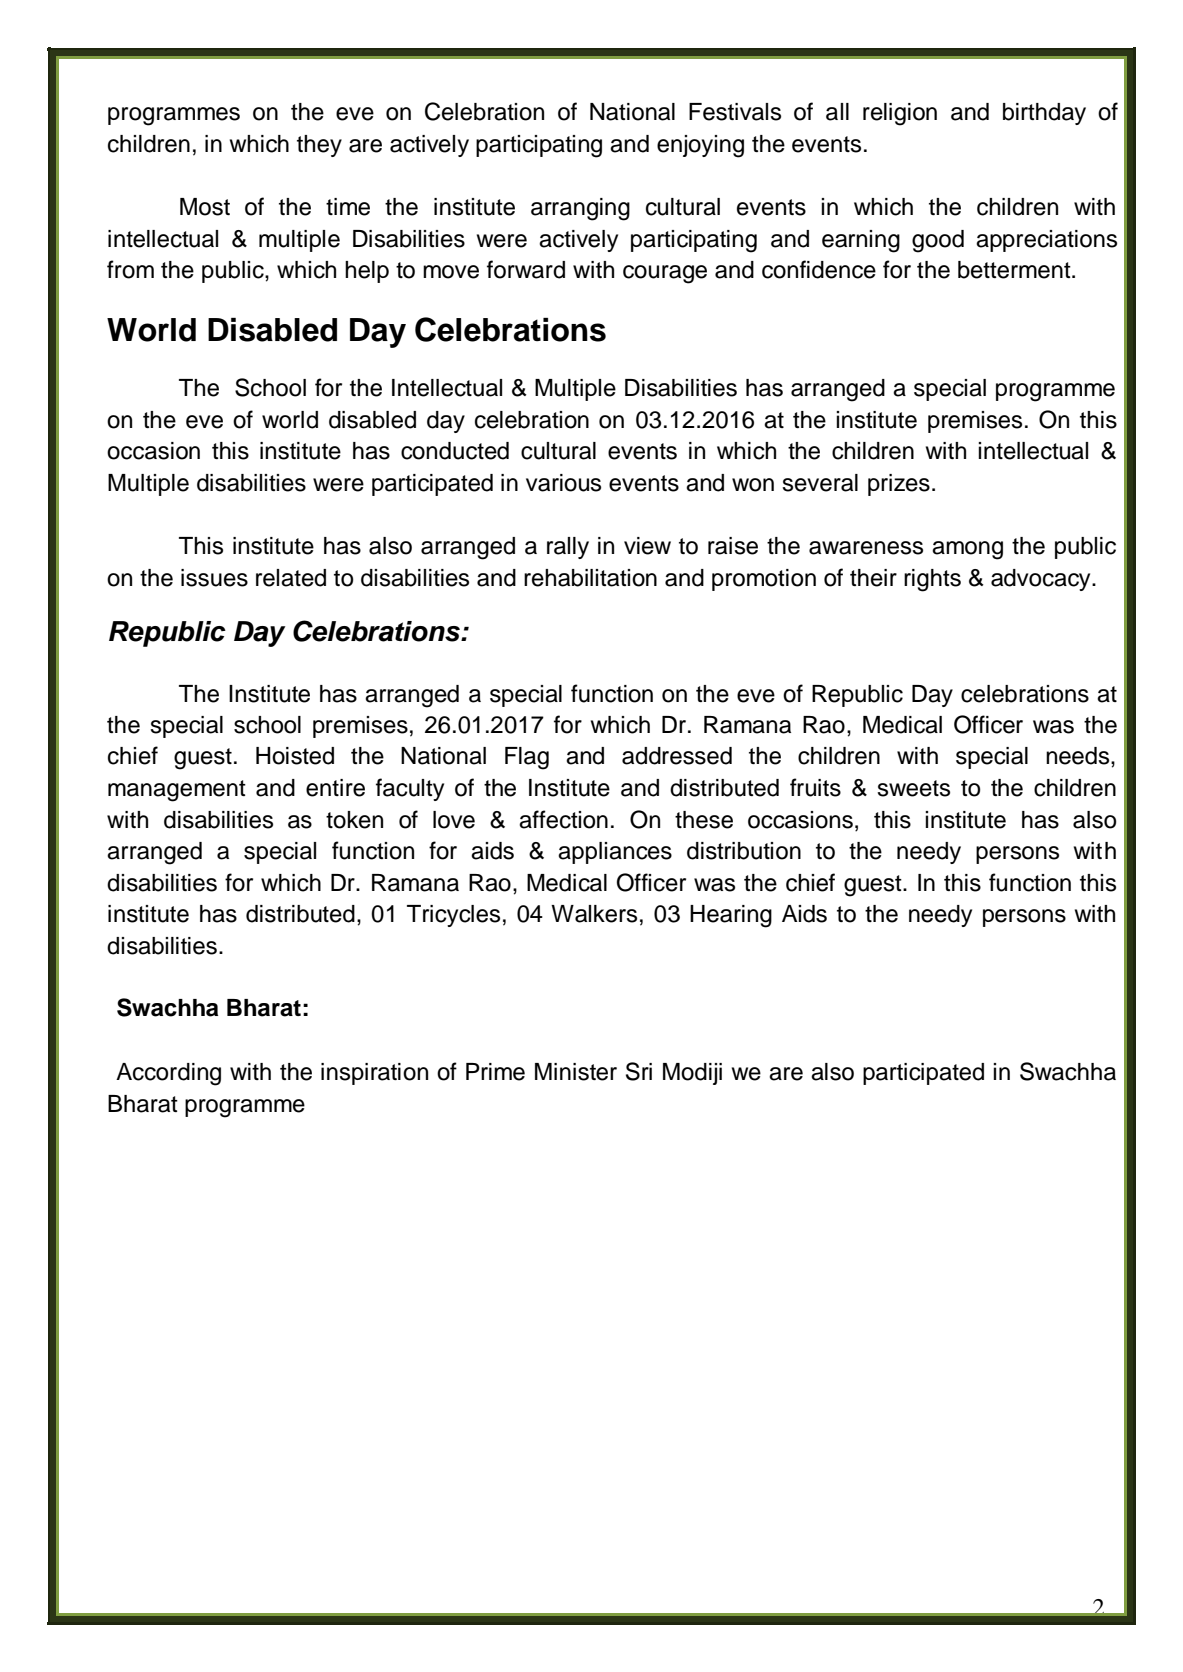 Image resolution: width=1183 pixels, height=1672 pixels. Describe the element at coordinates (665, 274) in the screenshot. I see `courage` at that location.
